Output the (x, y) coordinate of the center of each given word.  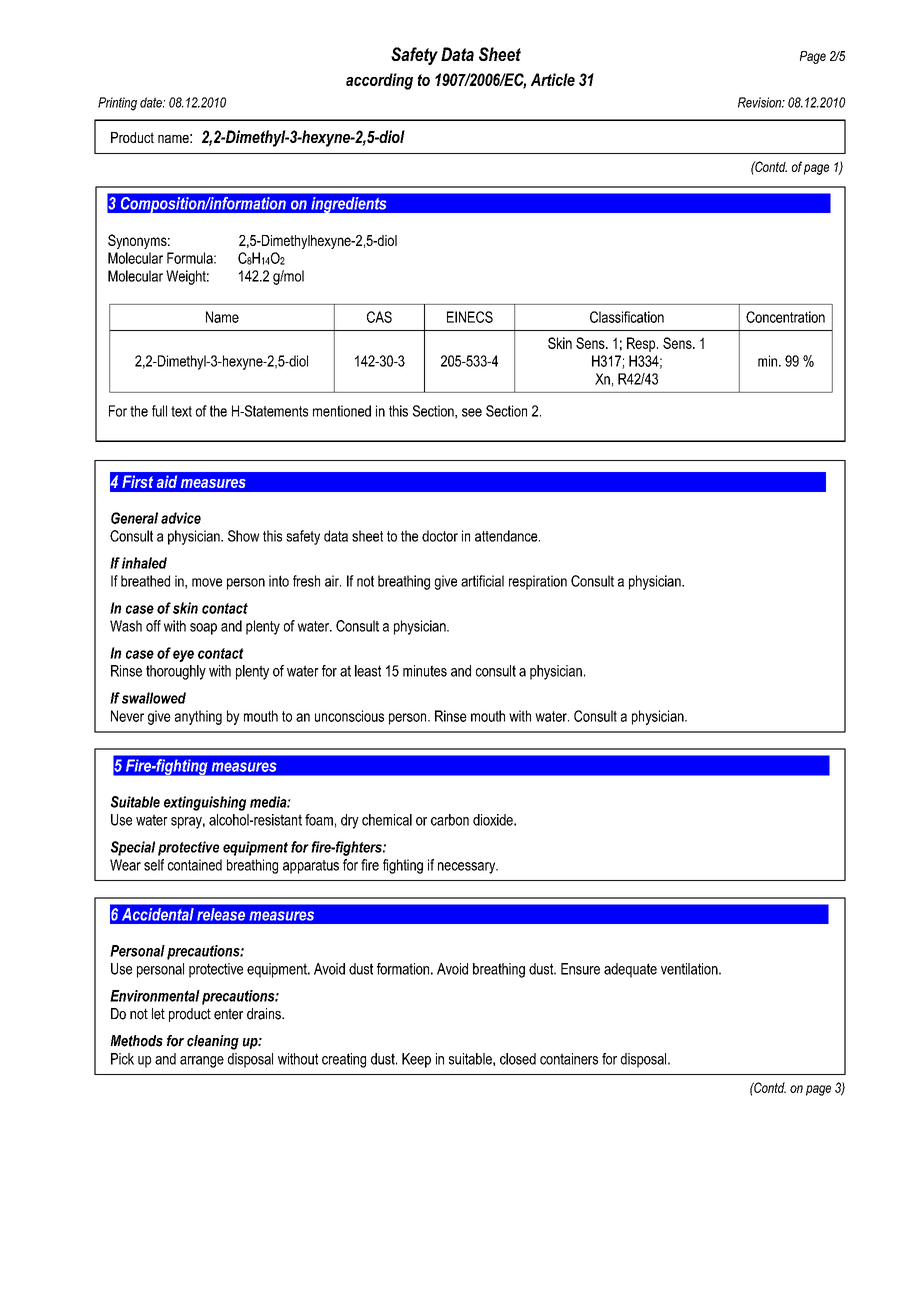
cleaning (213, 1042)
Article (553, 79)
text (181, 411)
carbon (450, 820)
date (152, 102)
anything (198, 717)
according (379, 81)
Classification (627, 317)
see (472, 412)
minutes (425, 671)
